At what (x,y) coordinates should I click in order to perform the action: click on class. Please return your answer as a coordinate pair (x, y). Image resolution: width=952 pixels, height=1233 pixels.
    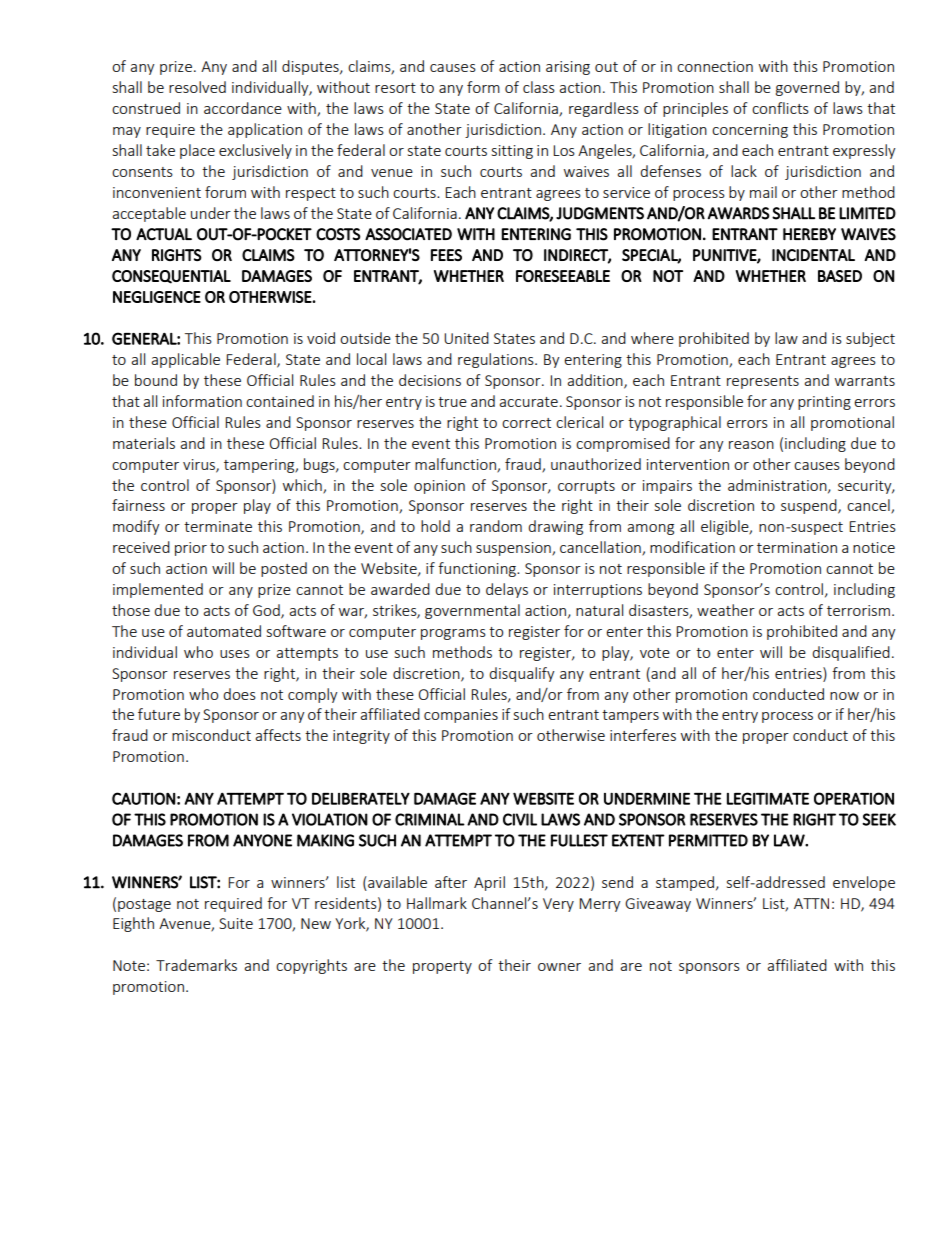
    Looking at the image, I should click on (539, 87).
